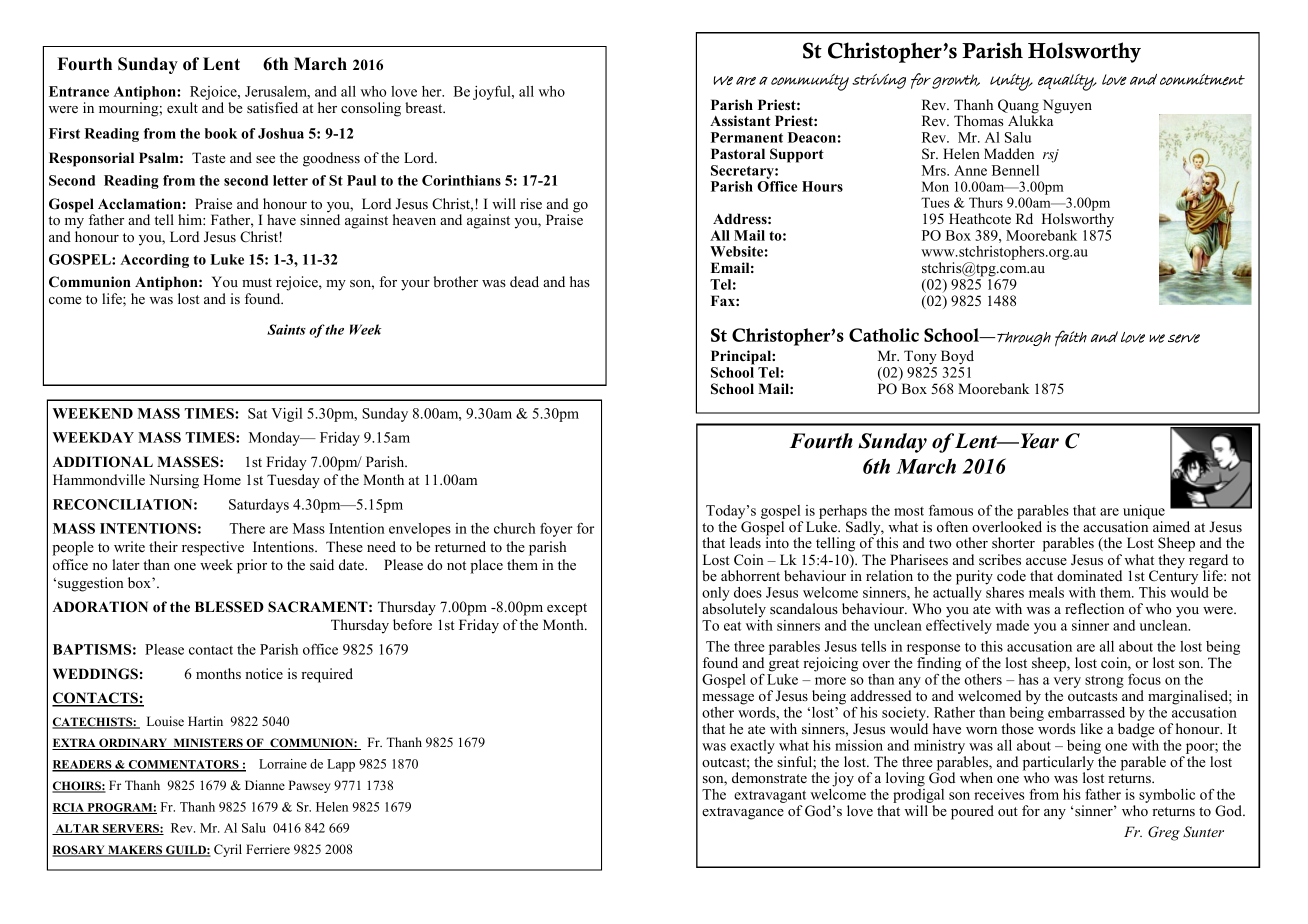 Image resolution: width=1308 pixels, height=924 pixels. I want to click on respective, so click(213, 548).
